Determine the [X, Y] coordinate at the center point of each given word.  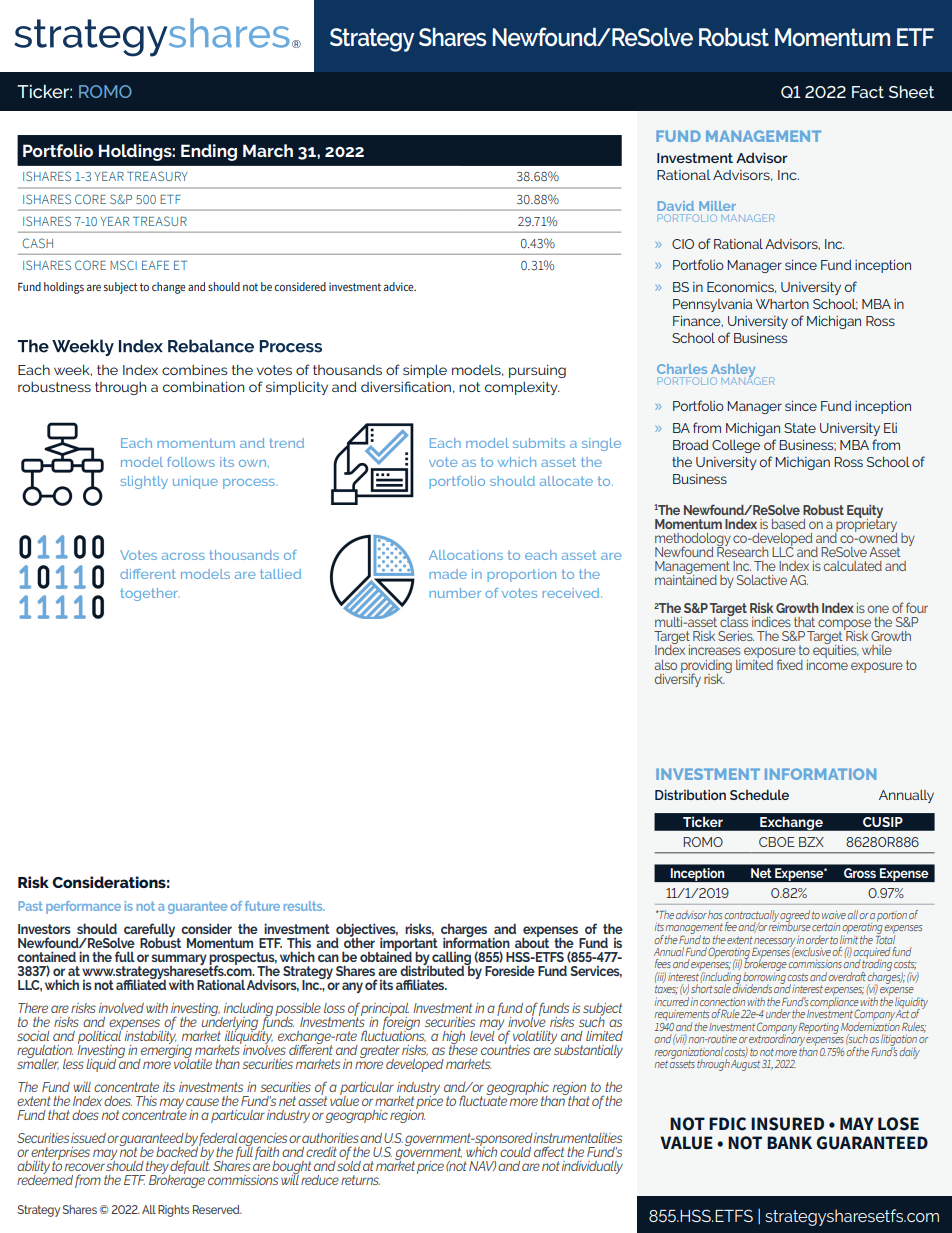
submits [539, 443]
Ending [209, 152]
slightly [144, 482]
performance [83, 907]
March [268, 150]
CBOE [777, 842]
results [304, 906]
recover [85, 1167]
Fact [868, 92]
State [800, 428]
